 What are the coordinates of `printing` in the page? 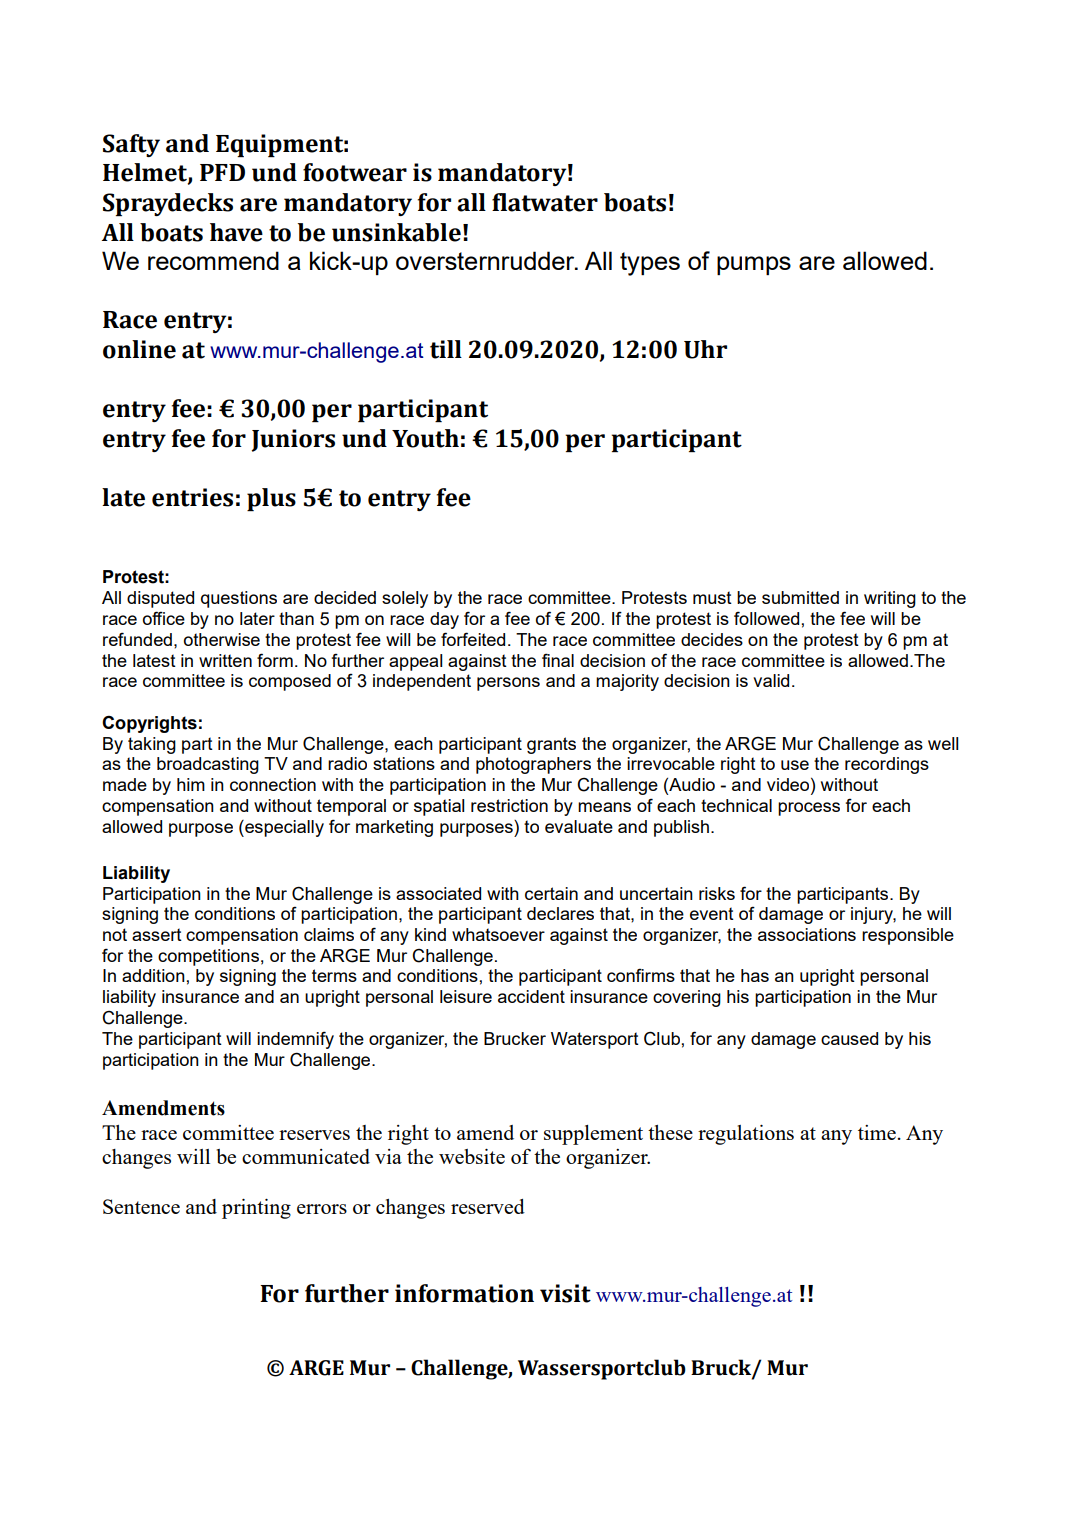 It's located at (256, 1209).
